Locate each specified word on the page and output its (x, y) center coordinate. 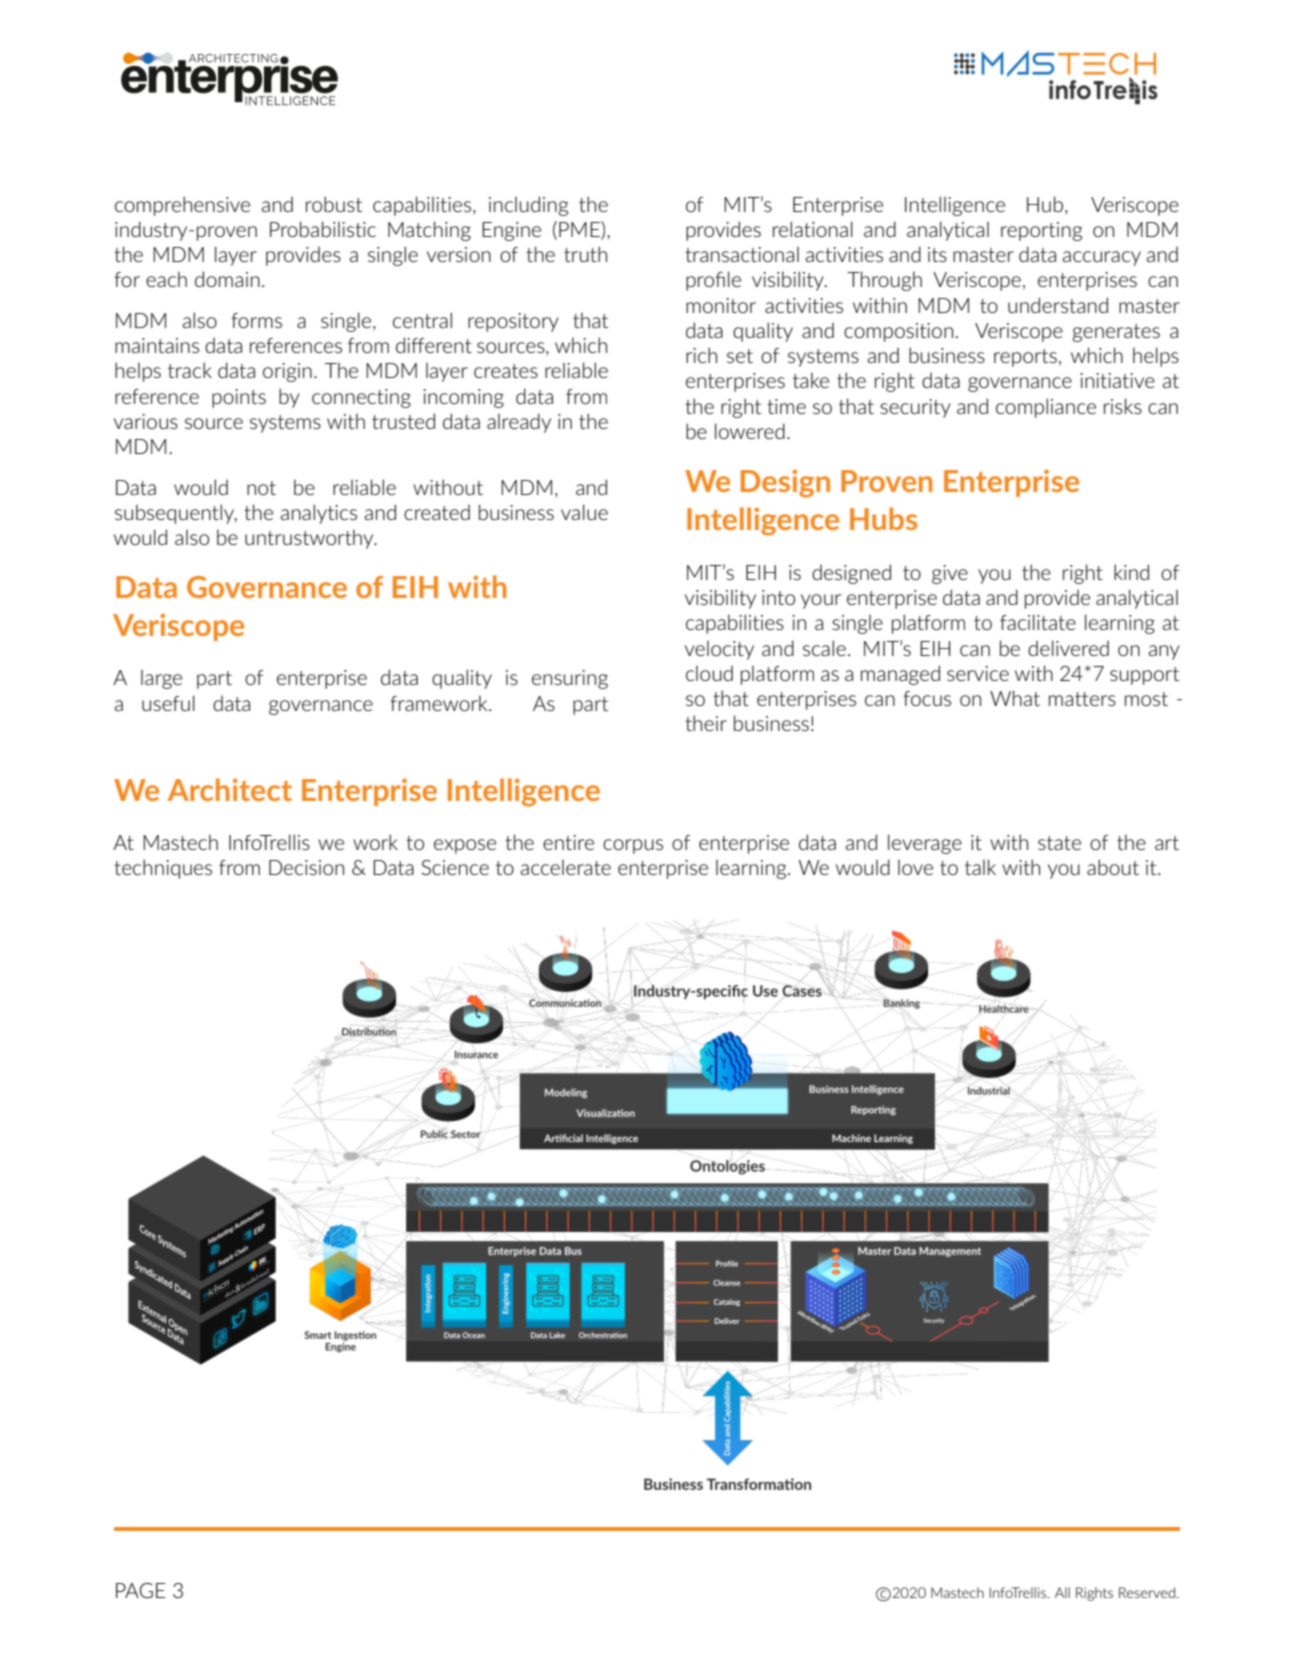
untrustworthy (310, 539)
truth (585, 254)
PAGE (141, 1590)
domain (227, 279)
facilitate (1038, 622)
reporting (1041, 231)
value (584, 512)
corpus (633, 846)
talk (980, 867)
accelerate (565, 867)
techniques (163, 869)
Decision (306, 867)
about (1113, 867)
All (1062, 1592)
